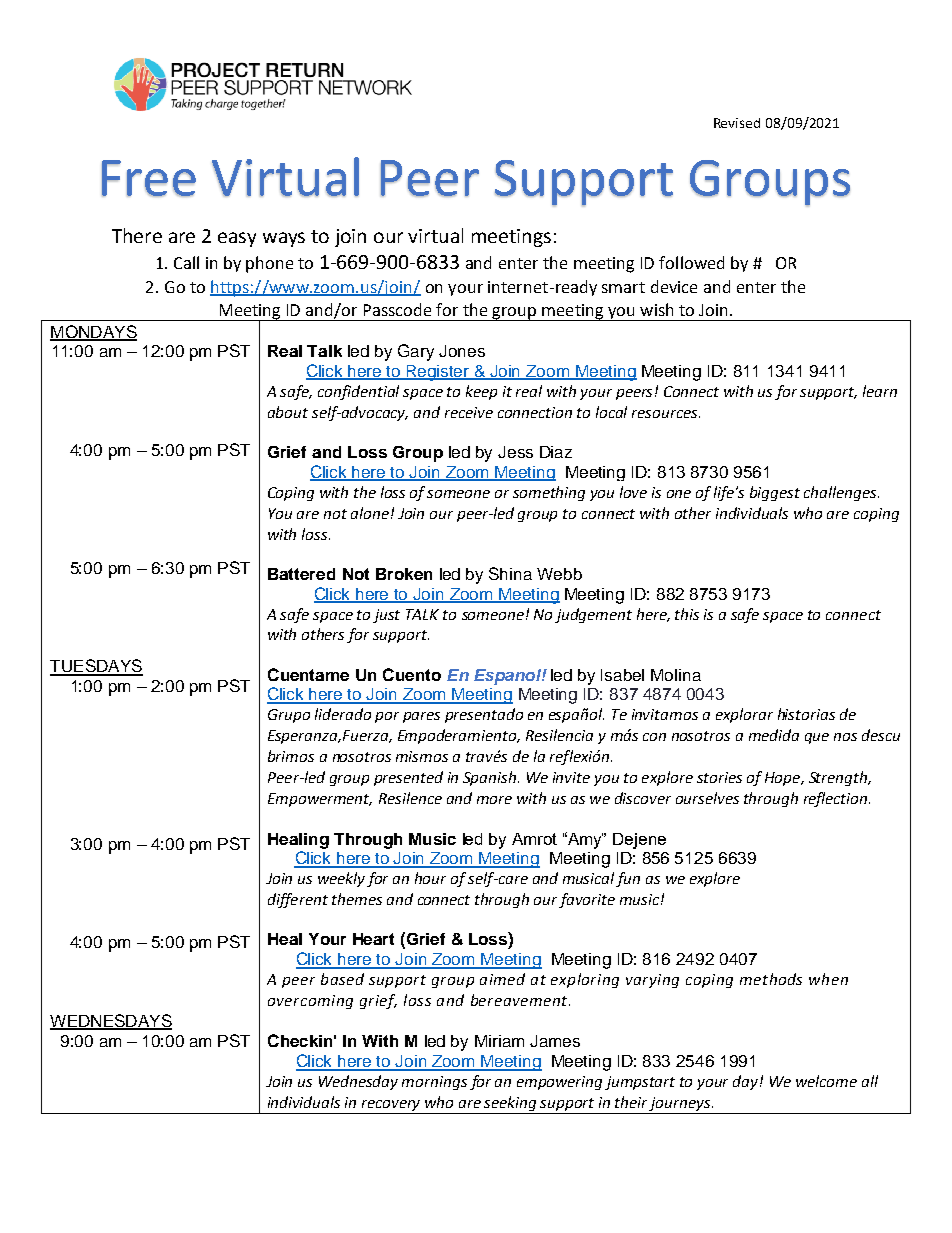  What do you see at coordinates (149, 178) in the screenshot?
I see `Free` at bounding box center [149, 178].
